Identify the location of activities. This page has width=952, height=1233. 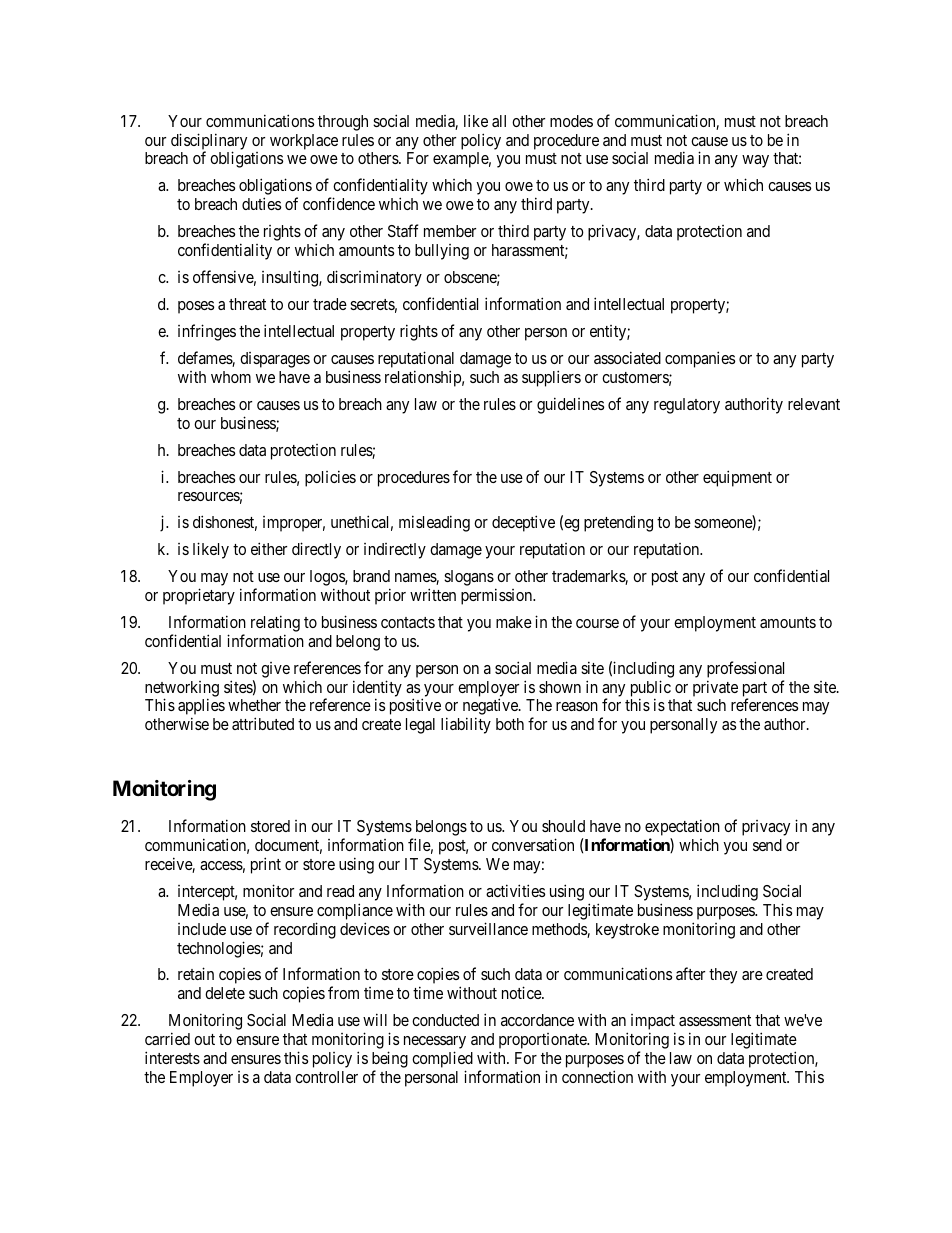
(515, 890).
